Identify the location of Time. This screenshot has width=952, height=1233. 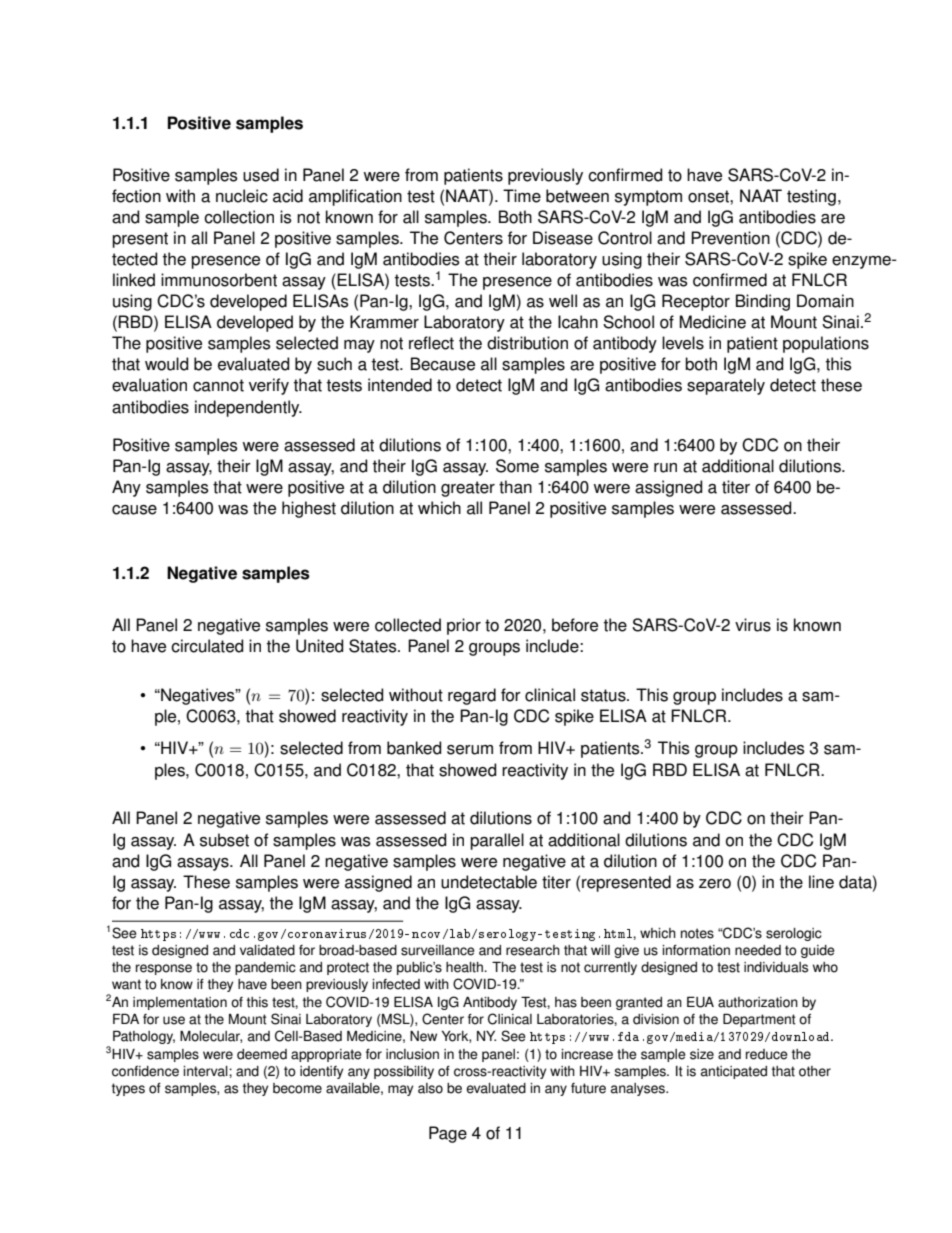
(522, 196).
